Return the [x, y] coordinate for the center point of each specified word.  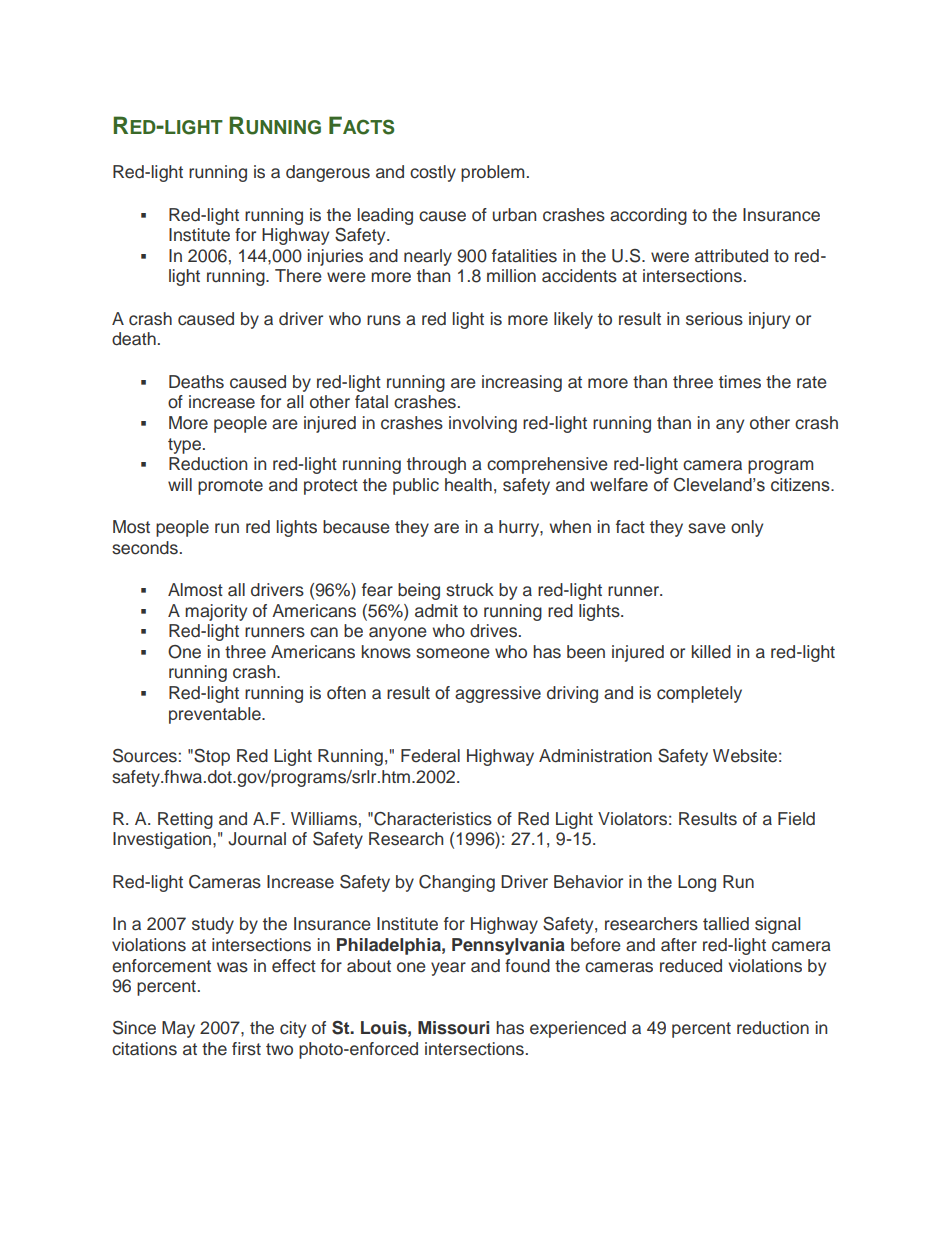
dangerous [328, 173]
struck [470, 590]
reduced [691, 966]
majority [216, 612]
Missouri [453, 1028]
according [648, 216]
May [178, 1029]
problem [492, 173]
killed [711, 652]
